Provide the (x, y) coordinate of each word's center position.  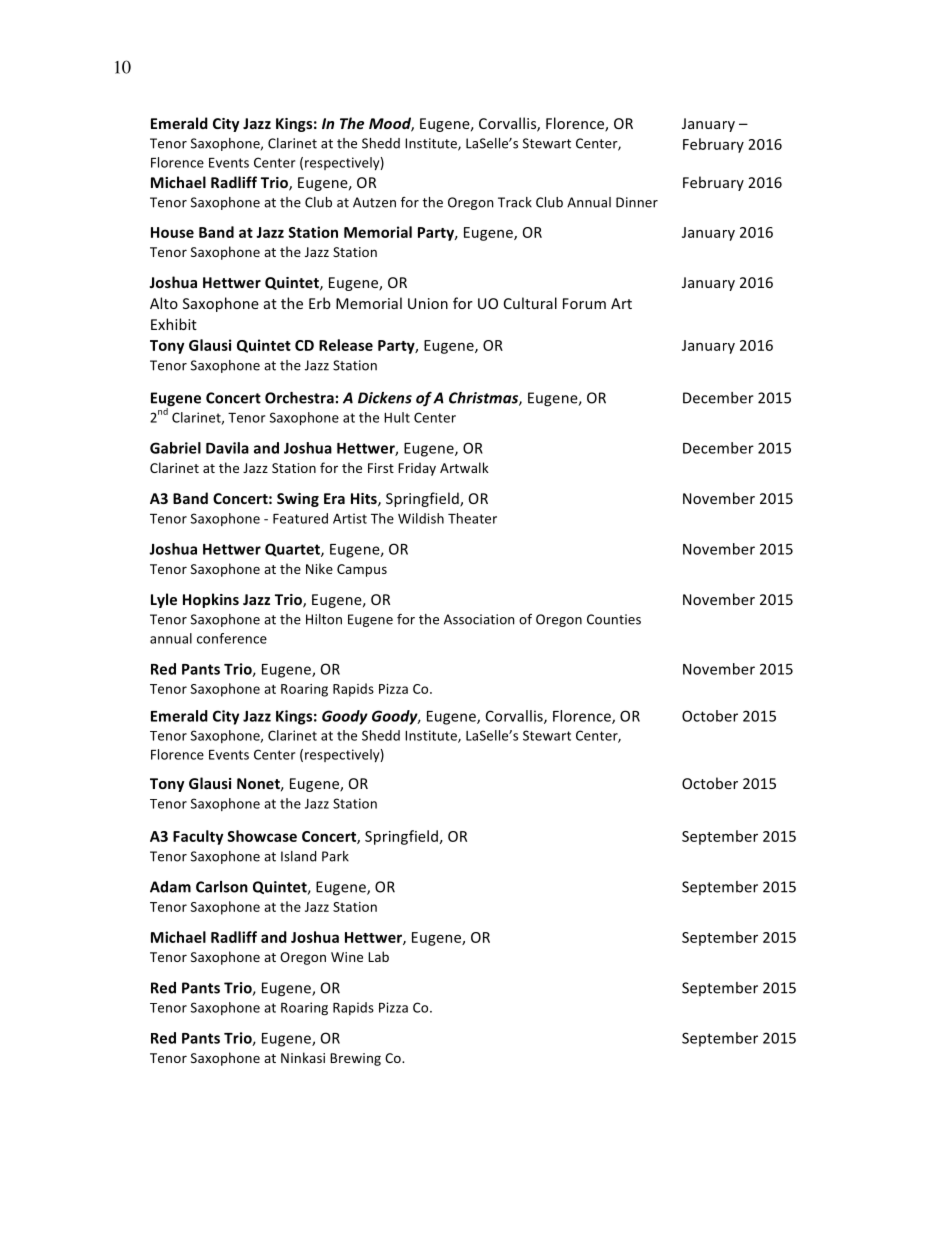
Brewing (355, 1059)
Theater (472, 518)
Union (428, 303)
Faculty (198, 837)
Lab (378, 956)
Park (335, 856)
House (172, 232)
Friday (417, 469)
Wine (347, 957)
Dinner (637, 202)
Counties (614, 619)
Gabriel (175, 448)
